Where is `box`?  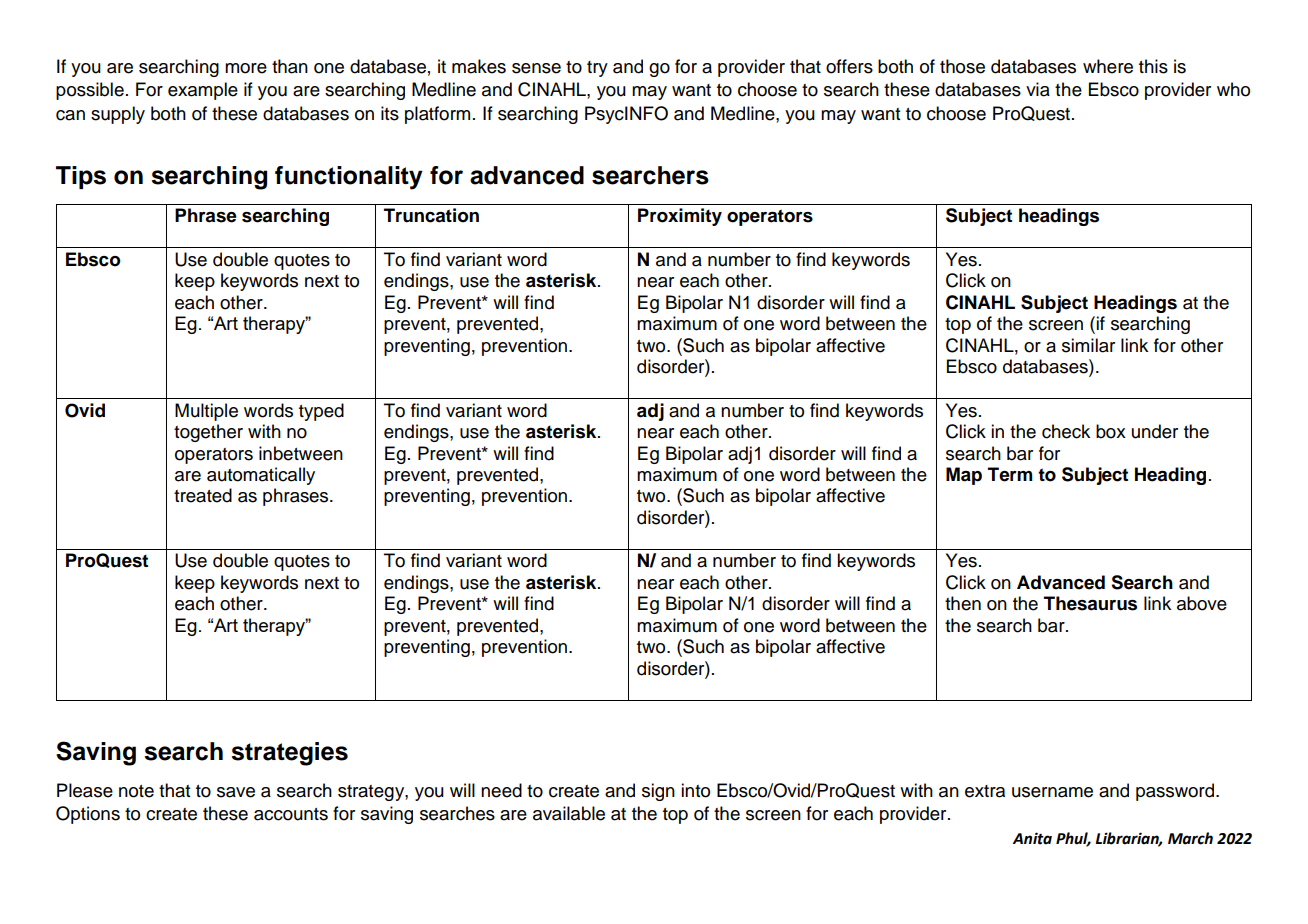 box is located at coordinates (1111, 431).
